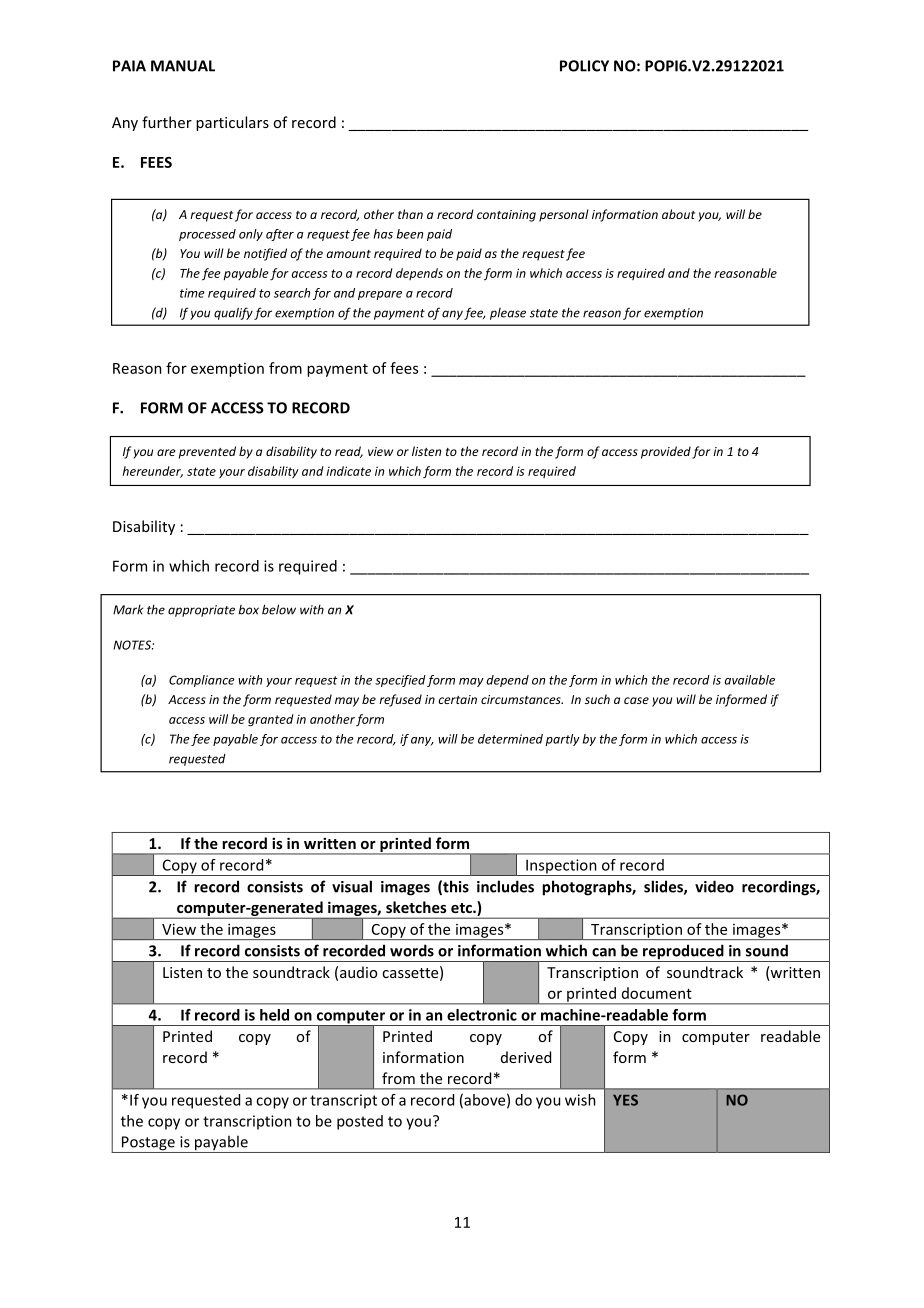  Describe the element at coordinates (750, 680) in the screenshot. I see `available` at that location.
